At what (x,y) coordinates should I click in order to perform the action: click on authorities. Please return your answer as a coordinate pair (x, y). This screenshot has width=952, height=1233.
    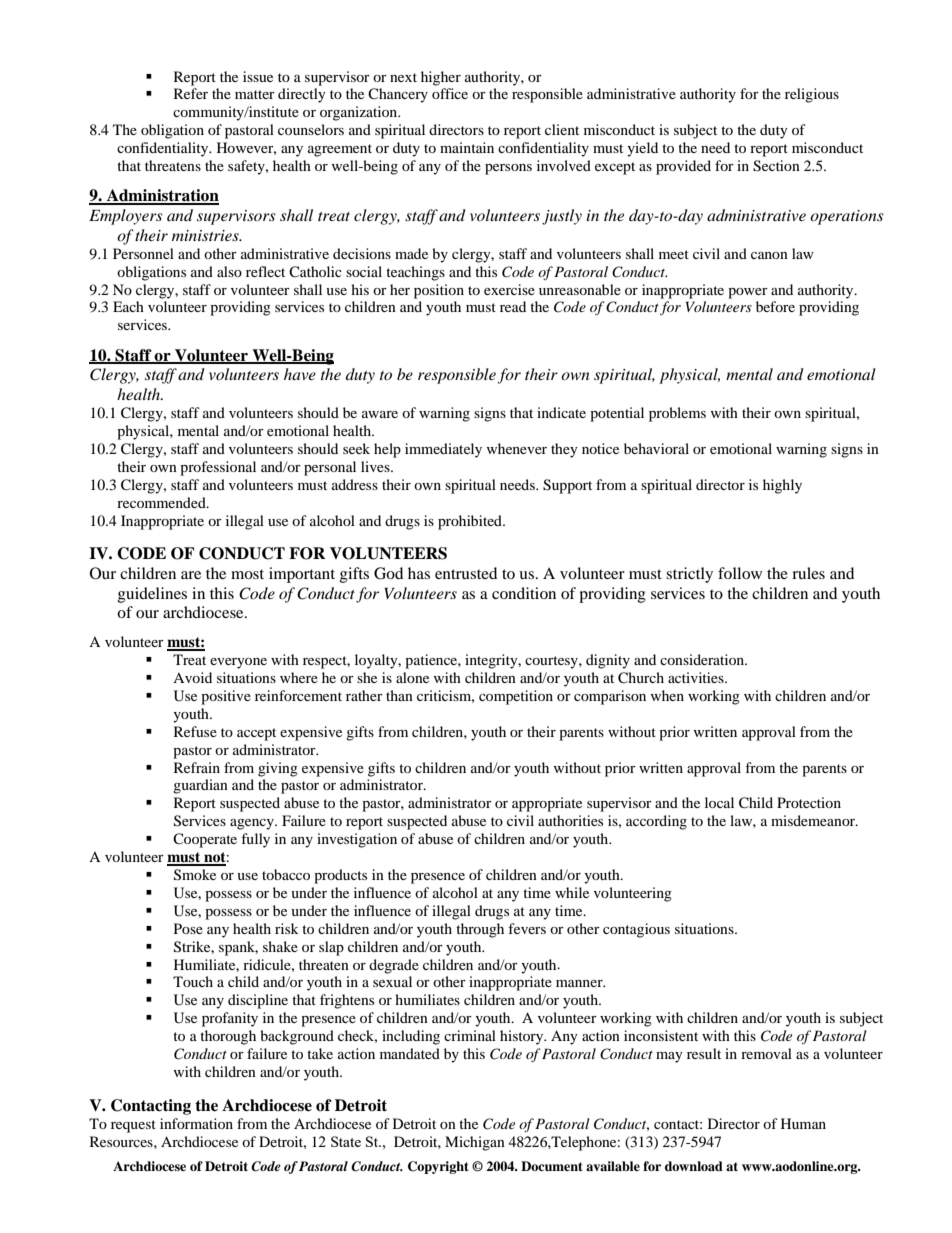
    Looking at the image, I should click on (570, 820).
